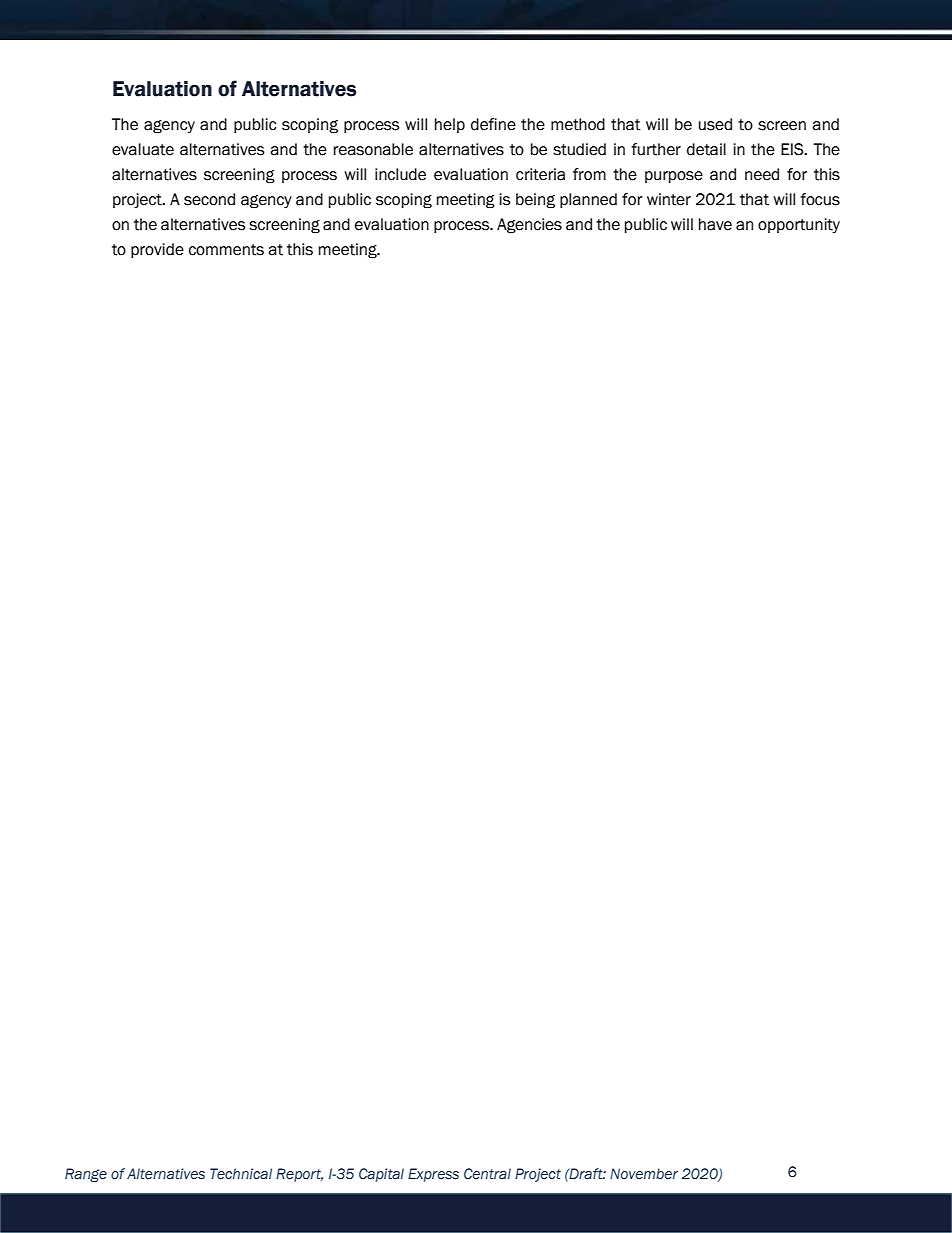 The height and width of the screenshot is (1233, 952). I want to click on Capital, so click(381, 1175).
